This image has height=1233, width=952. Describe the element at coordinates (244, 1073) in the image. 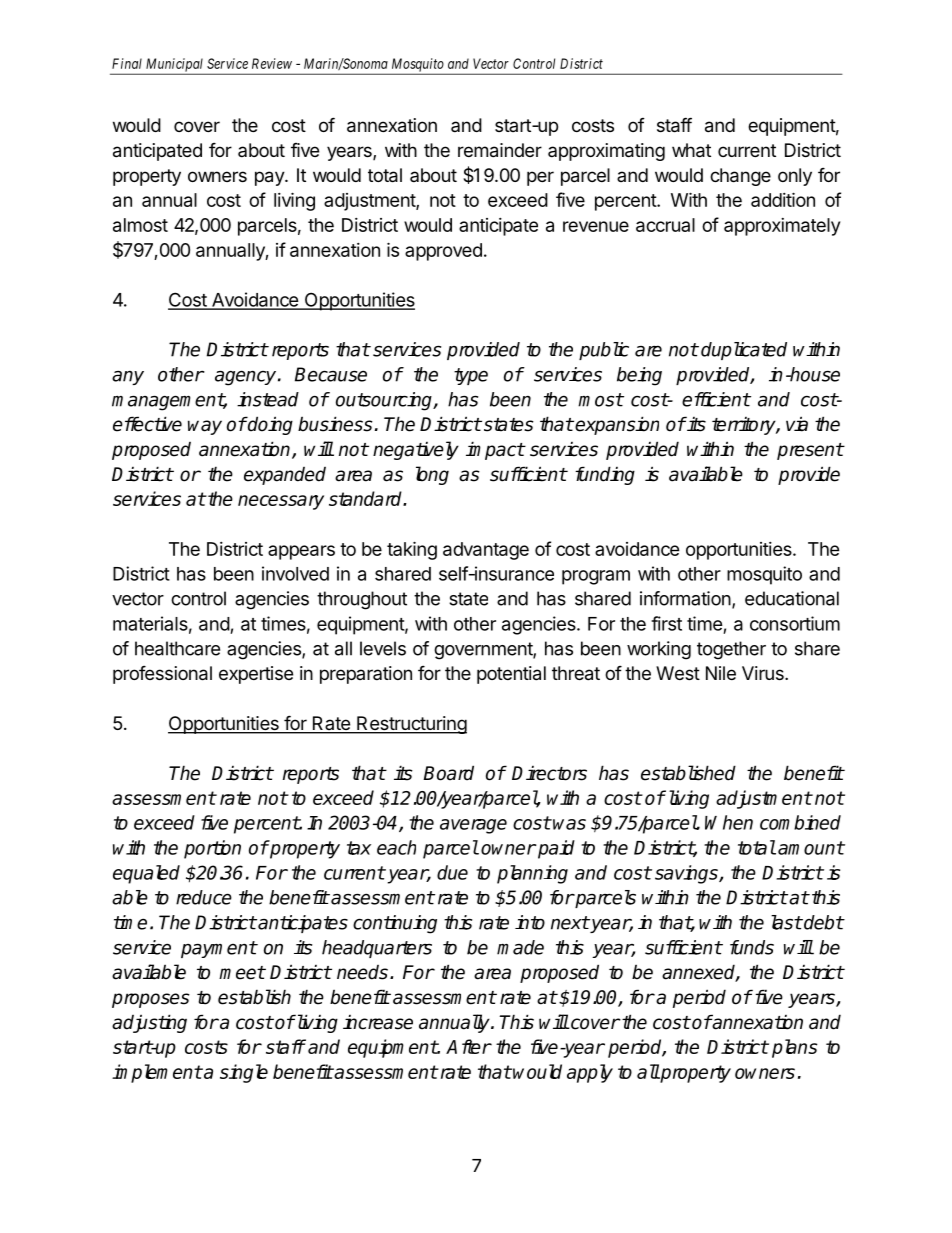

I see `single` at that location.
